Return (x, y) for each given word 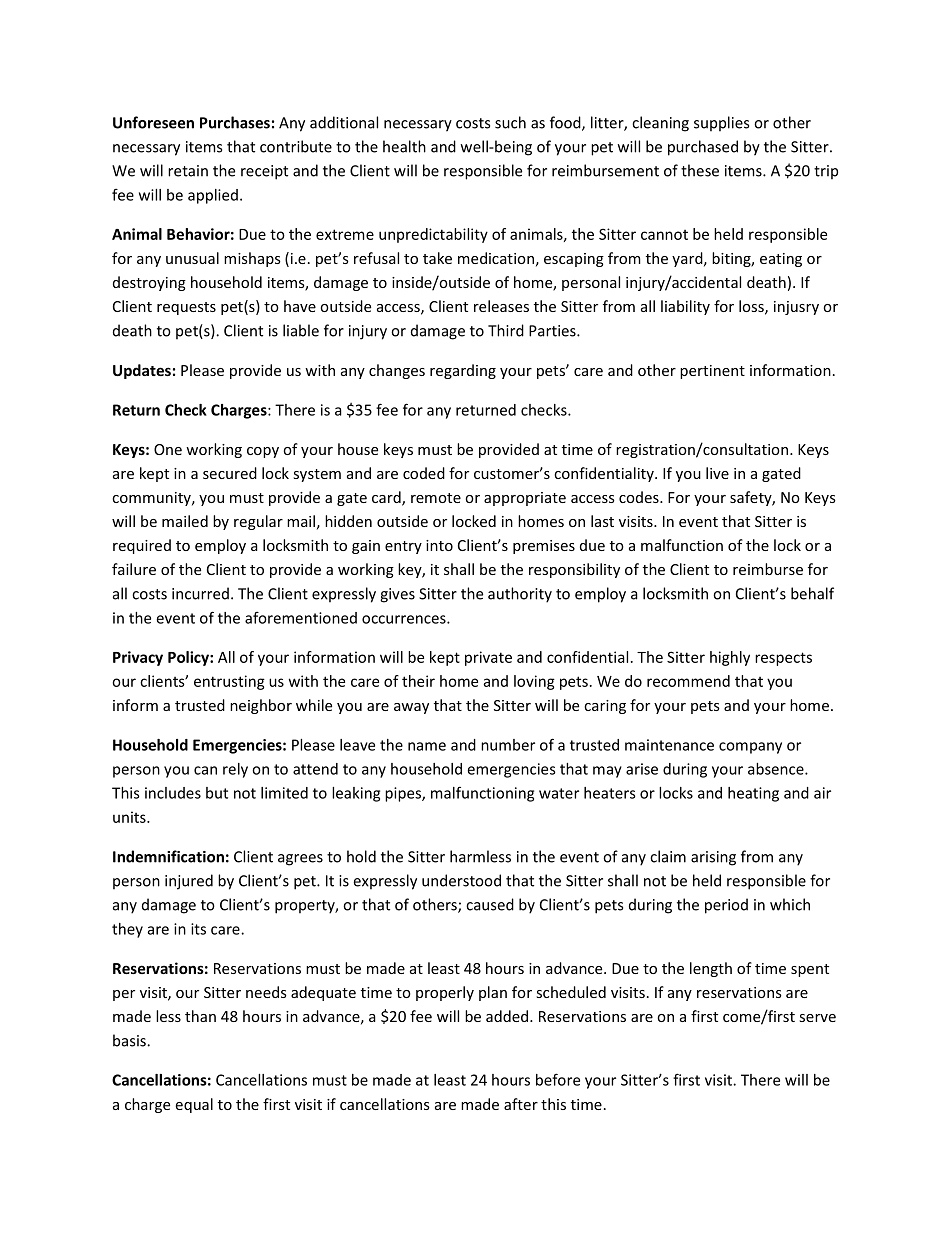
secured (230, 473)
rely (235, 770)
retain (188, 171)
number (508, 745)
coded (424, 473)
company (750, 748)
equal (194, 1105)
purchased (703, 148)
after (521, 1104)
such (510, 122)
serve (817, 1018)
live (717, 473)
